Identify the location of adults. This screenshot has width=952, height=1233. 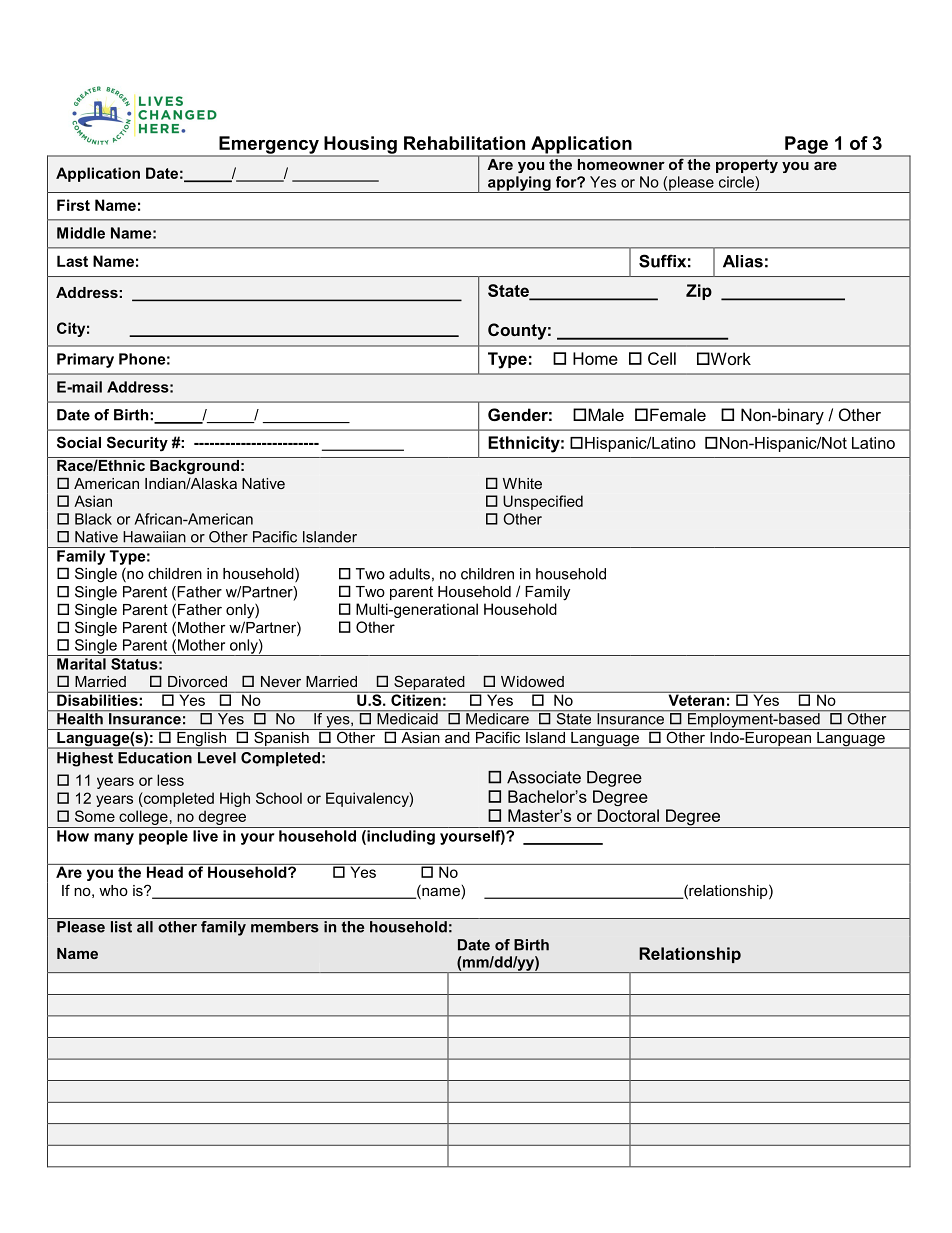
(409, 574).
